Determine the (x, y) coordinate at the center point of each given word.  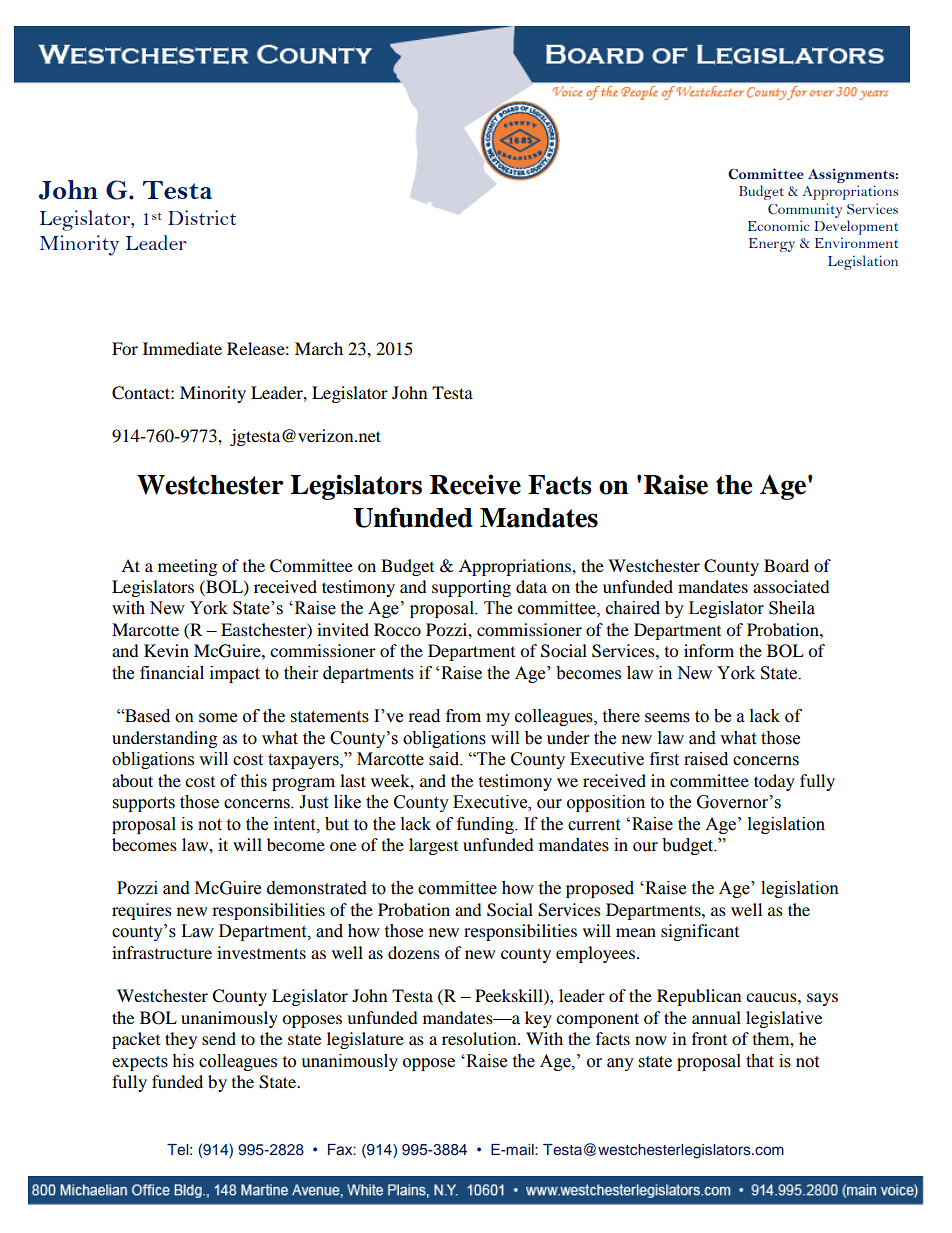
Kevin (166, 650)
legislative (784, 1019)
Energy (772, 245)
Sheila (792, 608)
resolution (480, 1038)
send (219, 1038)
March (319, 348)
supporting (471, 588)
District (202, 217)
